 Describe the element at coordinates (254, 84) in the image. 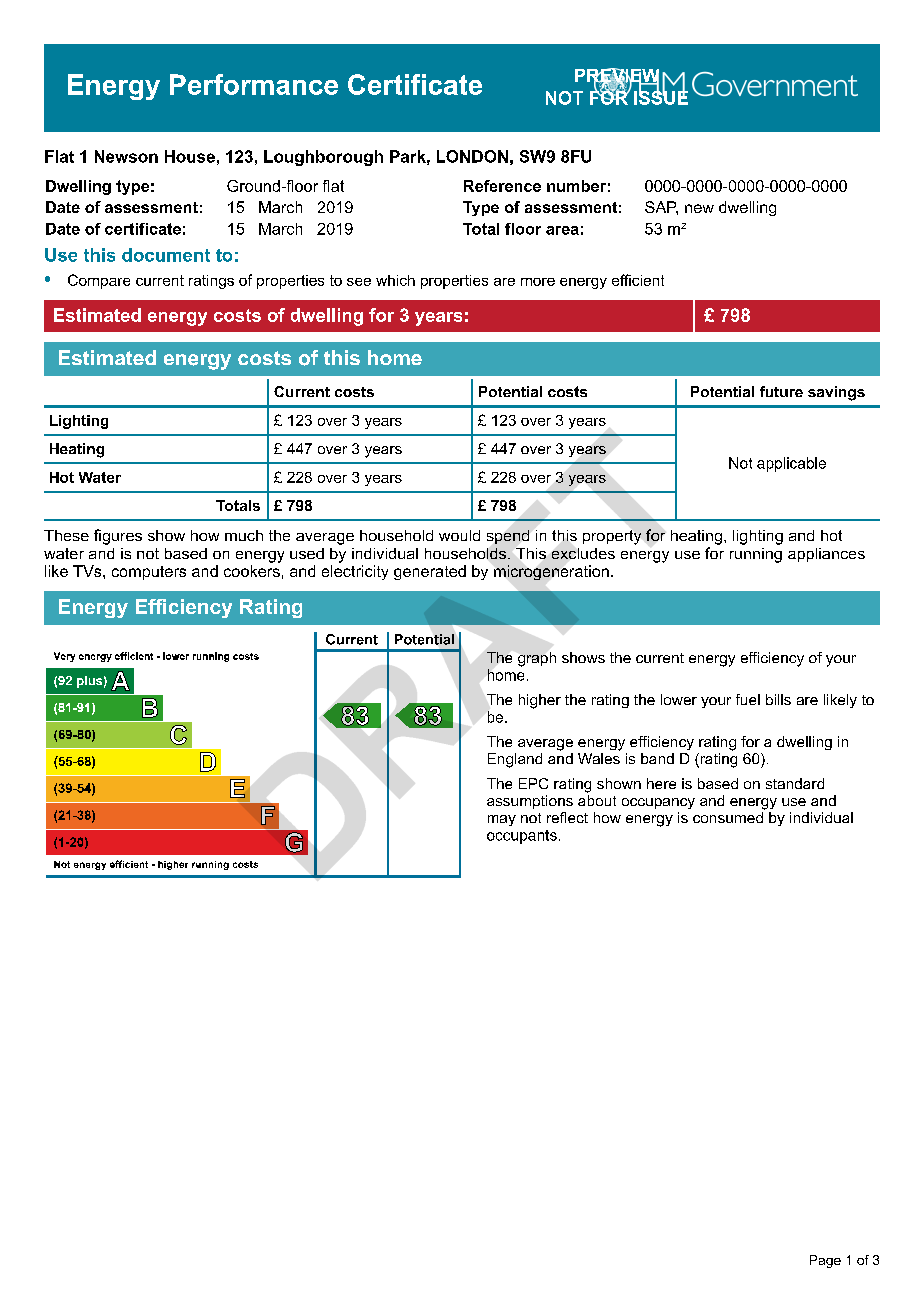

I see `Performance` at that location.
